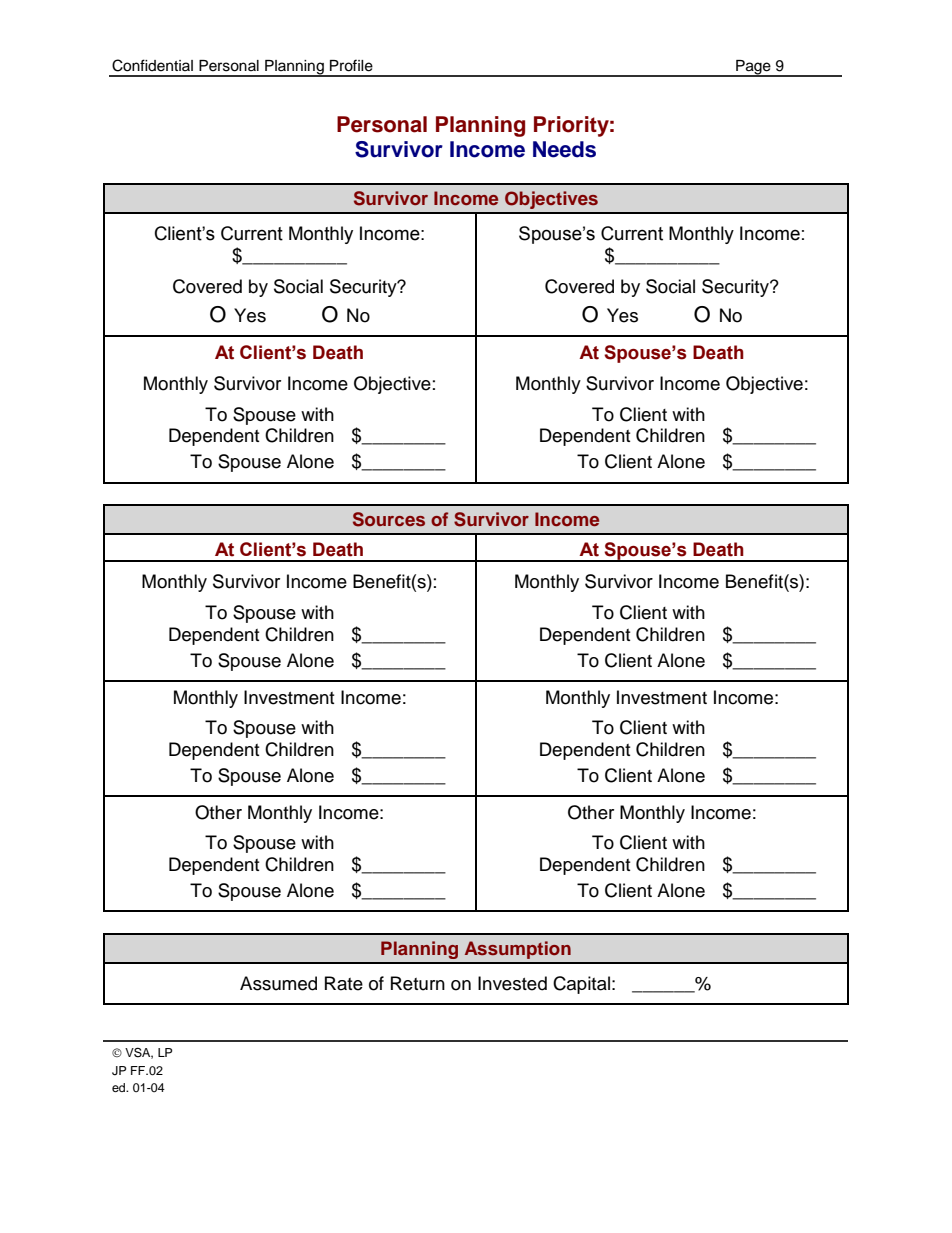 This page has height=1233, width=952. Describe the element at coordinates (564, 149) in the page. I see `Needs` at that location.
